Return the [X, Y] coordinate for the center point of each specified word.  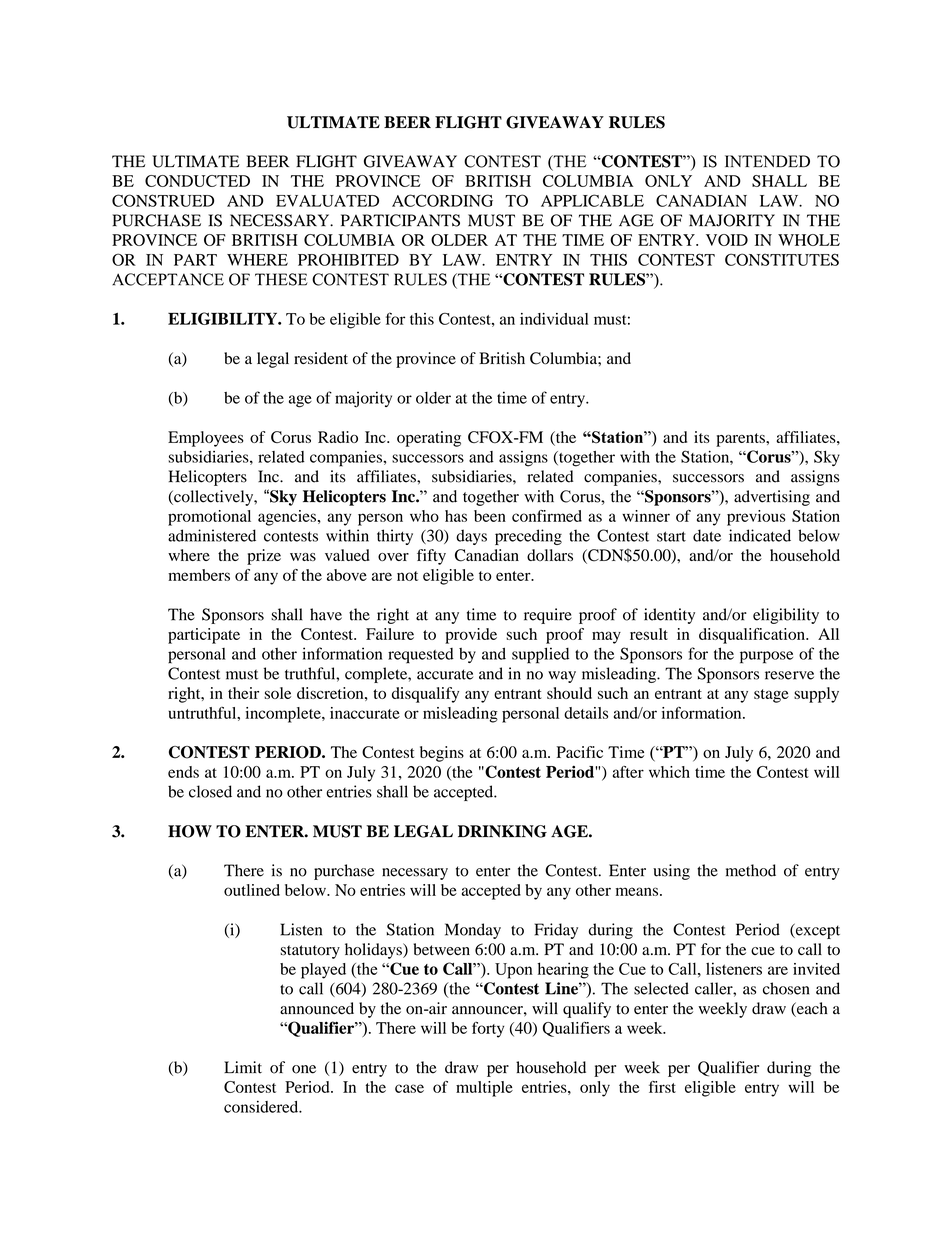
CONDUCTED [197, 181]
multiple [484, 1089]
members [199, 575]
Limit [243, 1067]
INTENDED [767, 161]
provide [471, 636]
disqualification [753, 636]
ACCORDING [442, 200]
